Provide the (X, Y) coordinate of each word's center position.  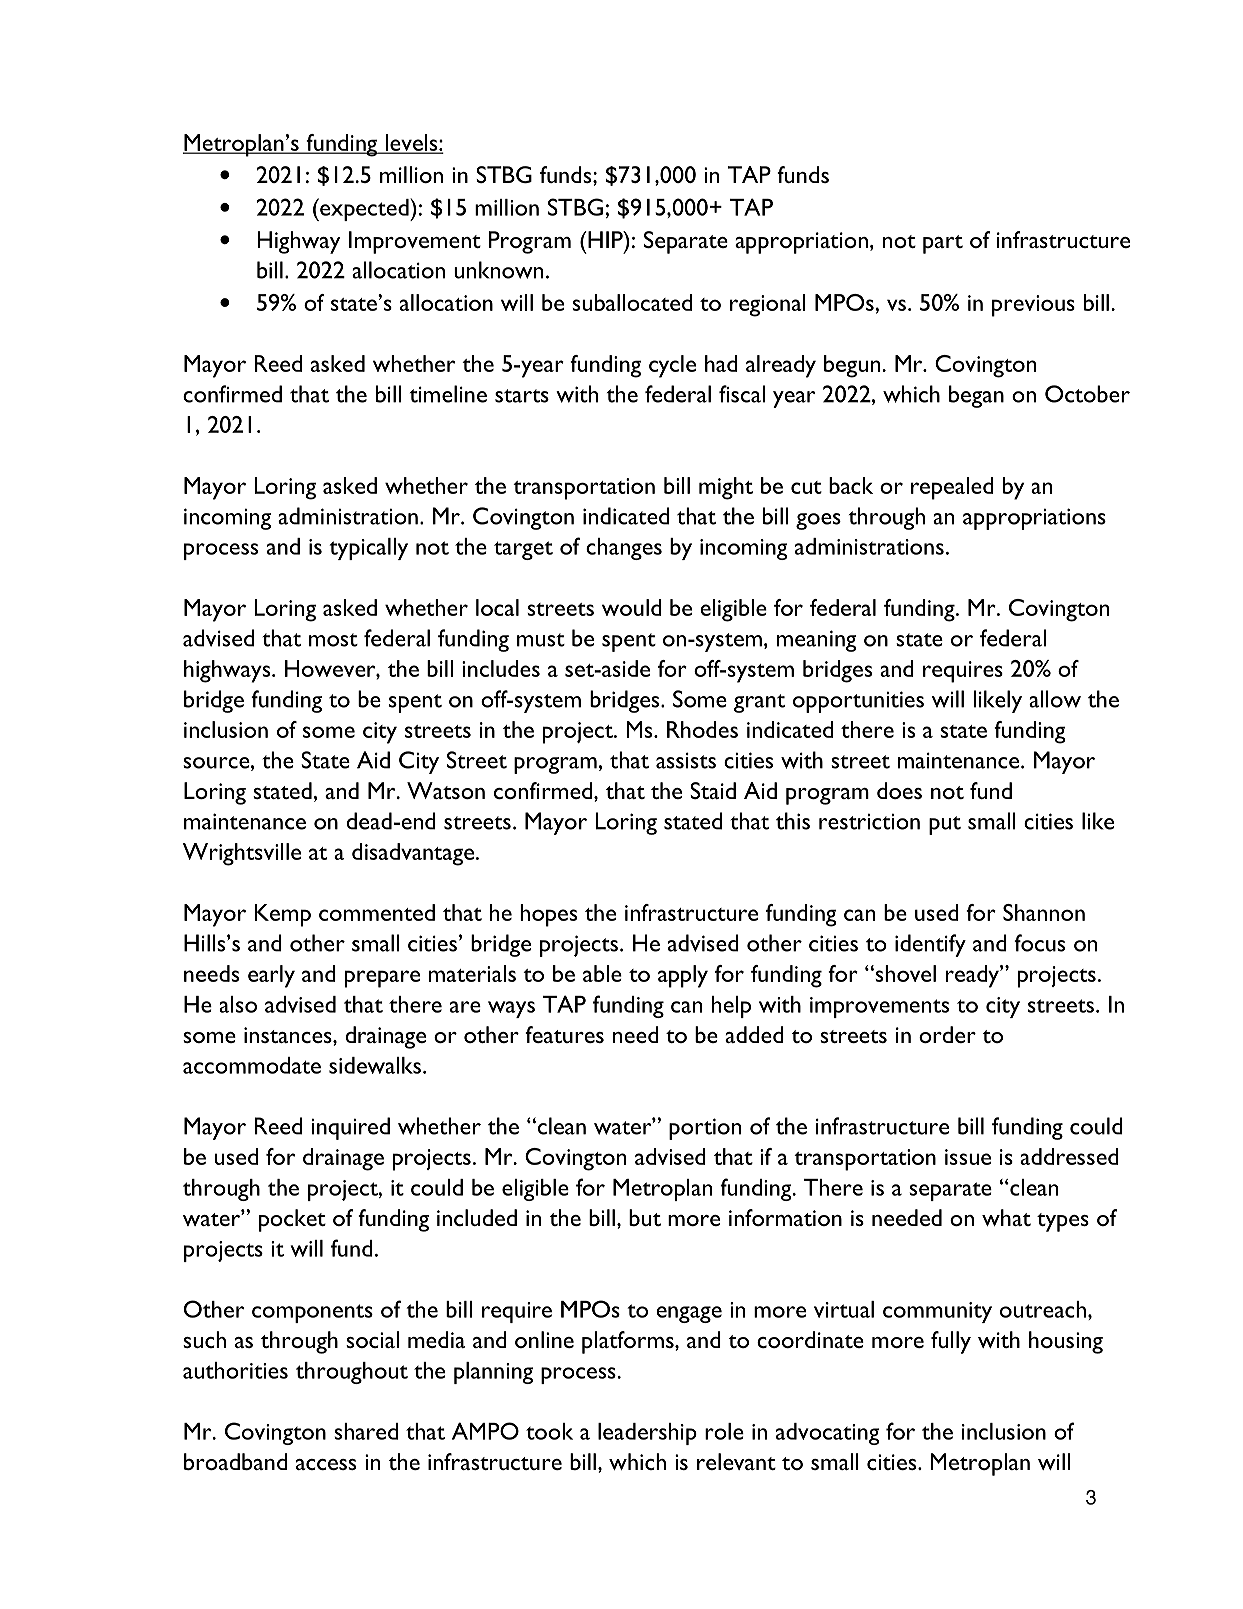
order (947, 1034)
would (632, 607)
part (943, 244)
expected (364, 209)
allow (1055, 699)
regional (768, 305)
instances (289, 1035)
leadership (647, 1434)
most (333, 640)
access (326, 1464)
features (564, 1034)
